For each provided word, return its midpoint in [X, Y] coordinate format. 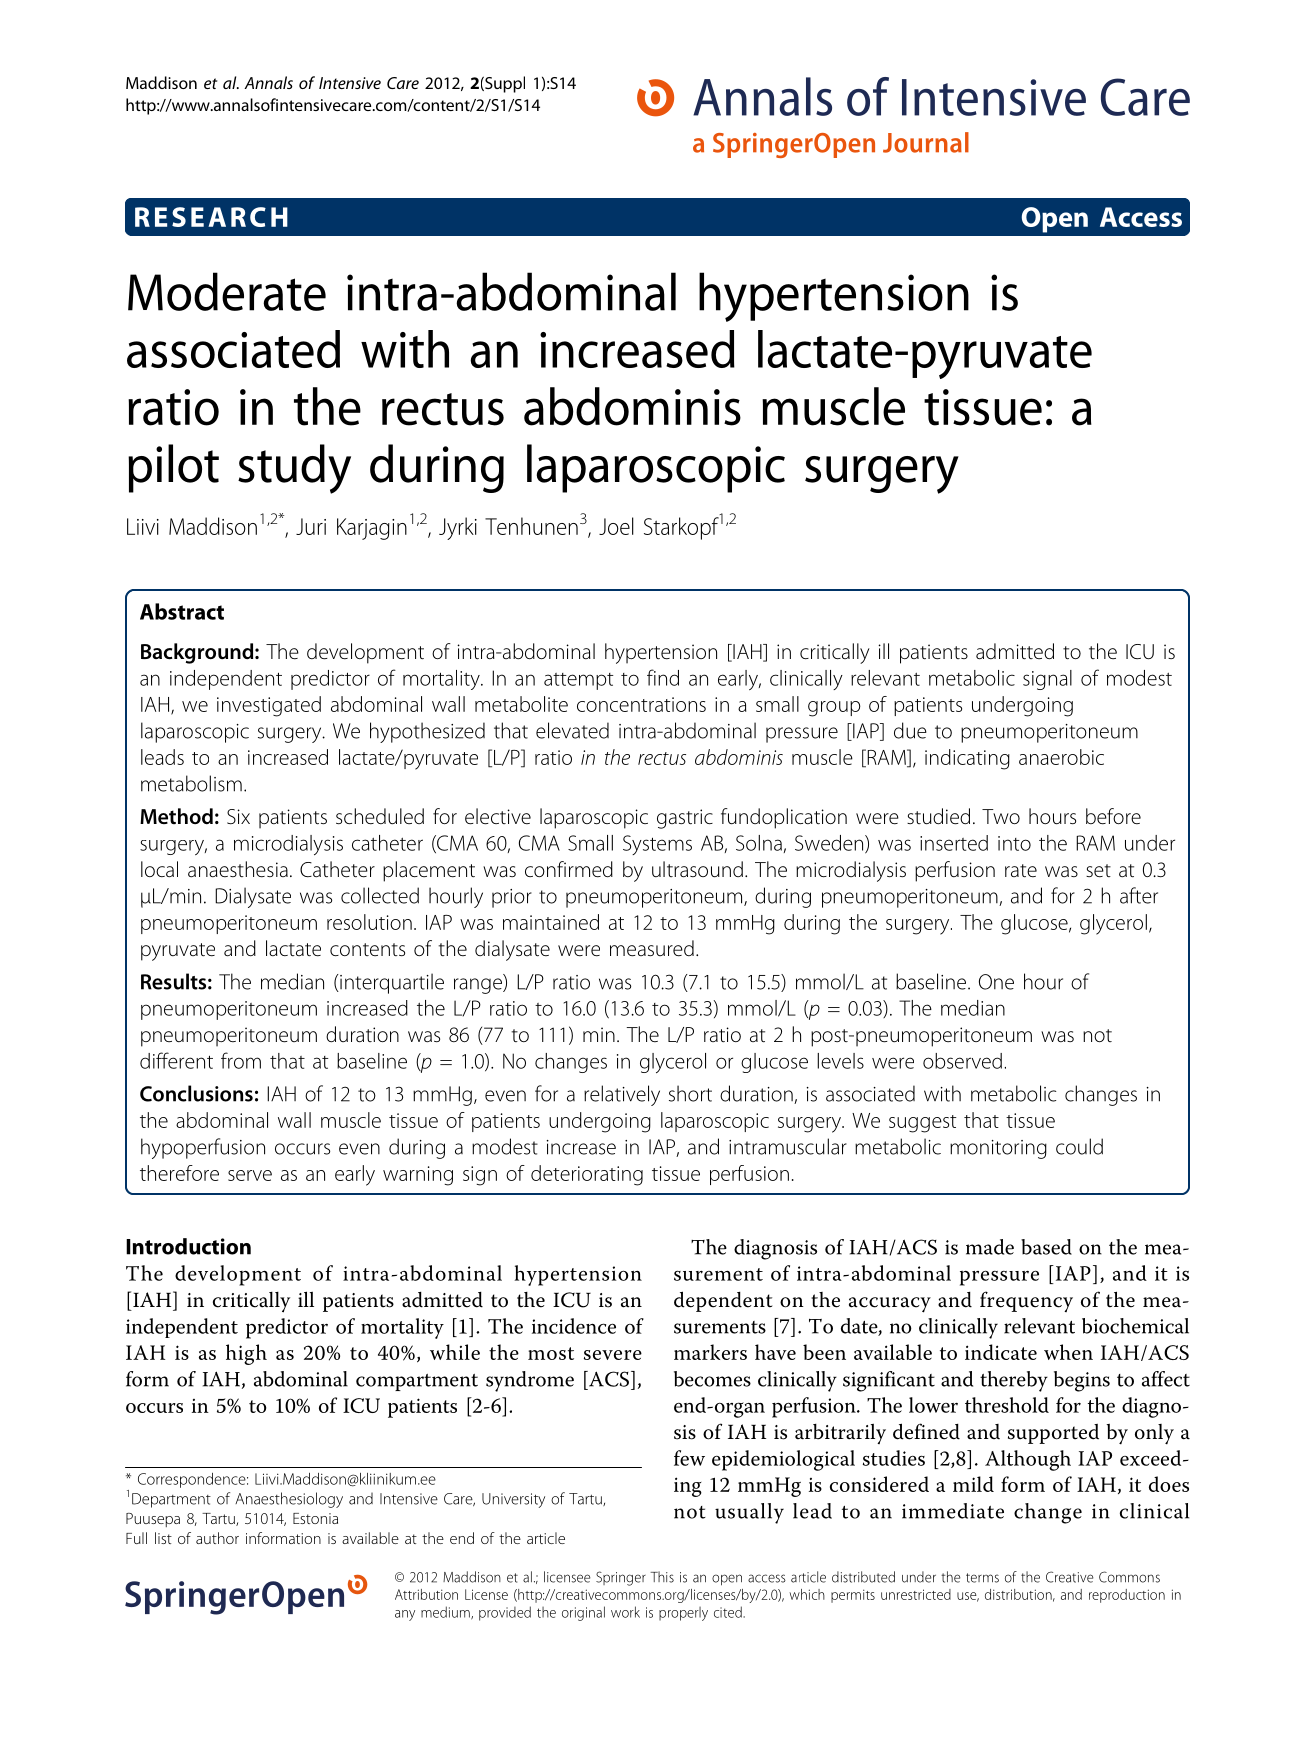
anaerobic [1061, 757]
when [1068, 1352]
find [663, 677]
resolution [369, 922]
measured [652, 948]
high [246, 1354]
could [1079, 1146]
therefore [179, 1173]
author [217, 1538]
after [1139, 895]
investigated [269, 706]
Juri [311, 526]
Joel [616, 526]
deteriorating [587, 1175]
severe [613, 1355]
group [834, 709]
